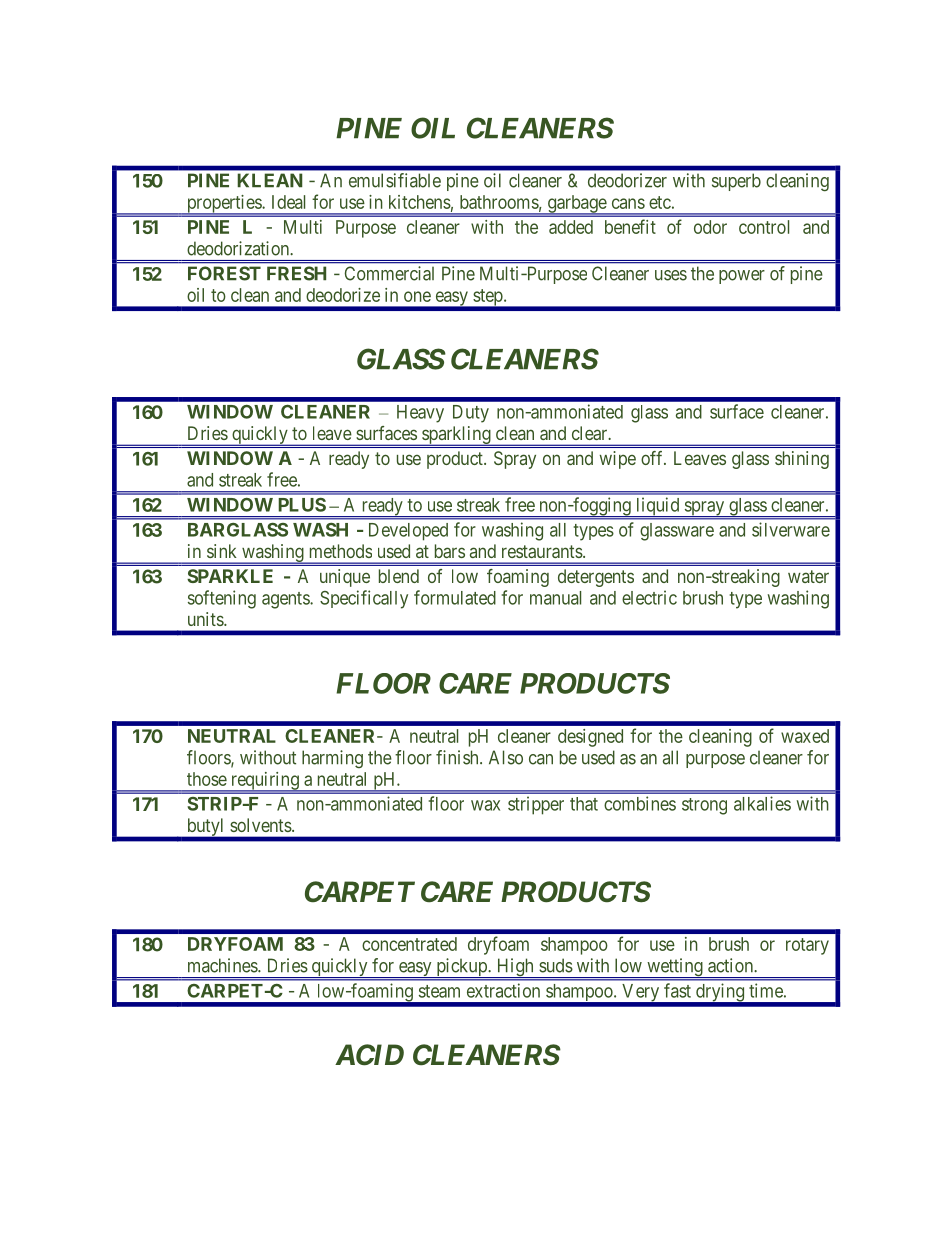  What do you see at coordinates (296, 273) in the image?
I see `FRESH` at bounding box center [296, 273].
